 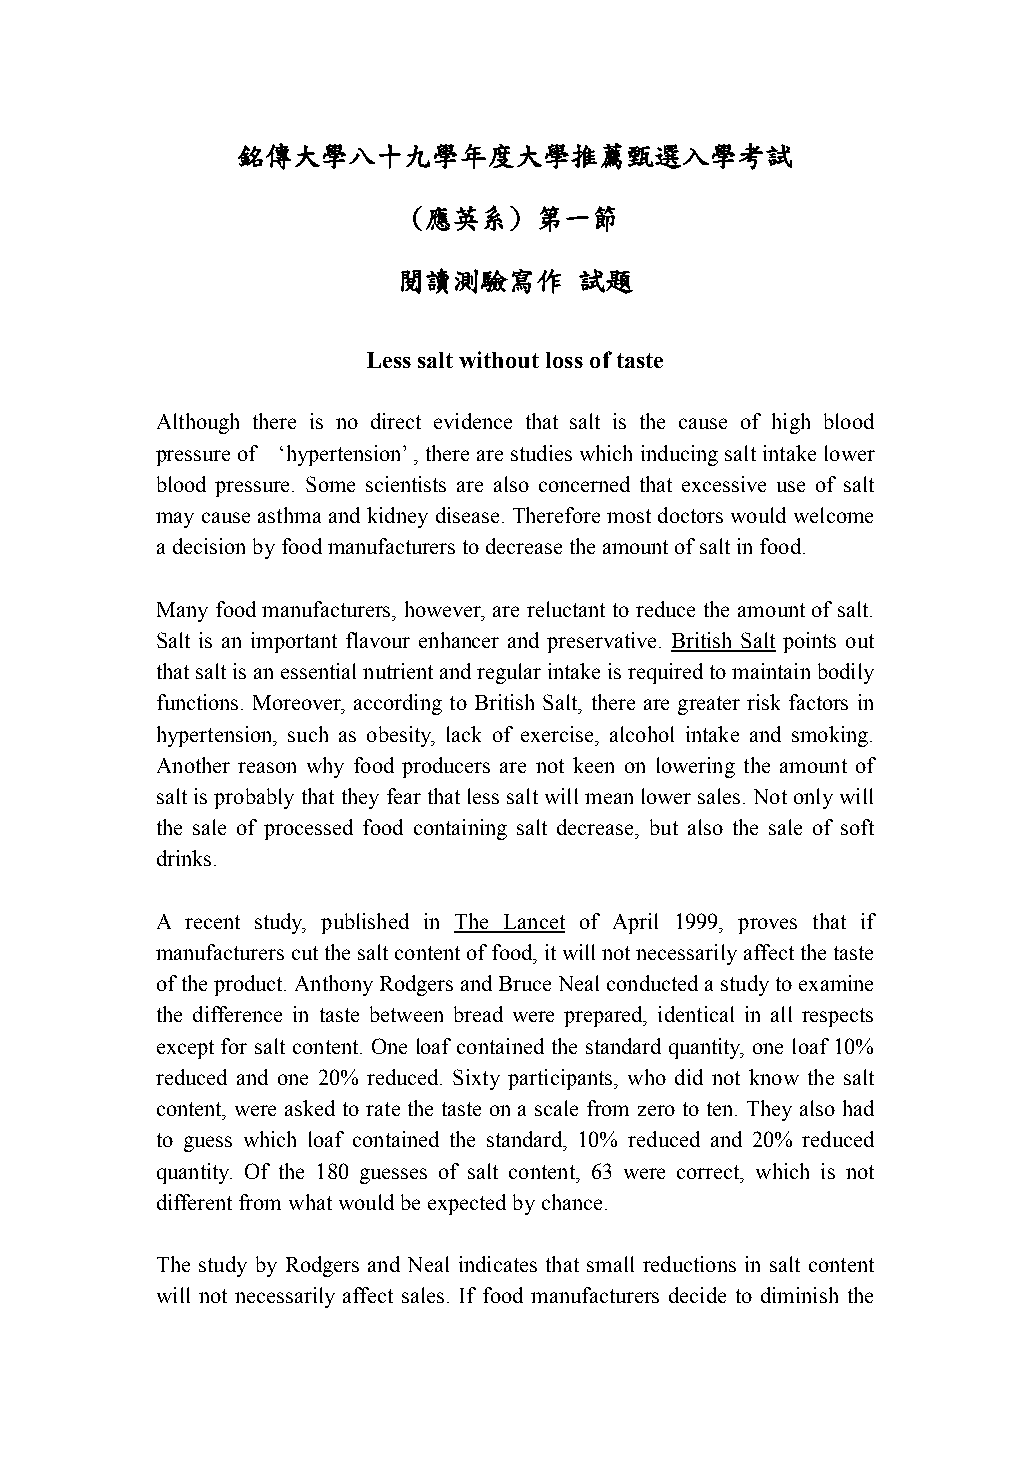 I want to click on Although, so click(x=198, y=423).
